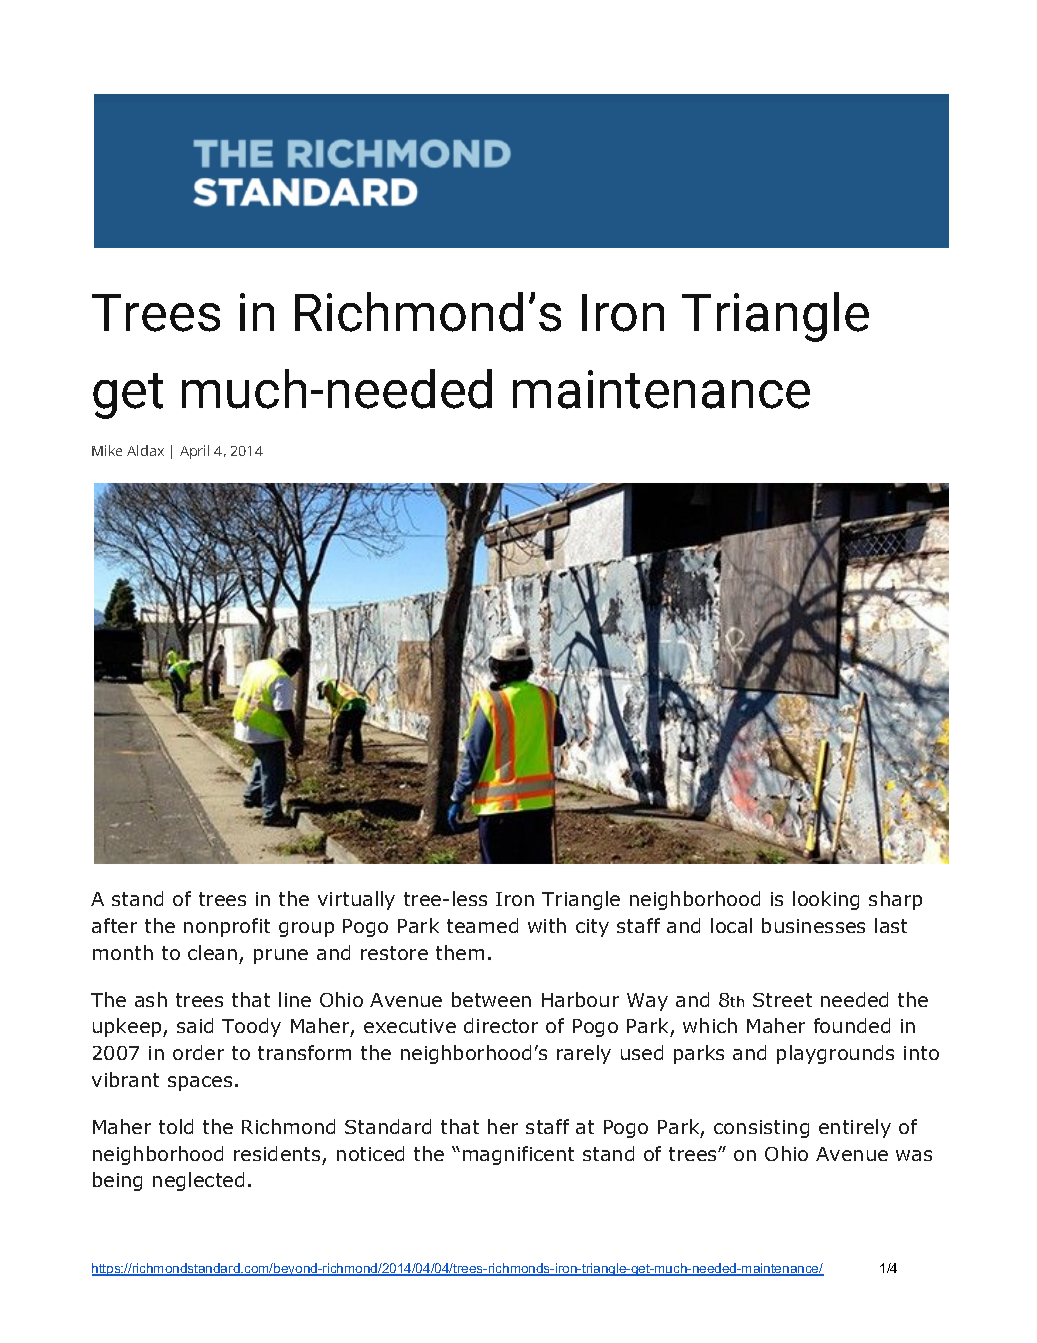 The image size is (1037, 1343). What do you see at coordinates (895, 900) in the screenshot?
I see `sharp` at bounding box center [895, 900].
